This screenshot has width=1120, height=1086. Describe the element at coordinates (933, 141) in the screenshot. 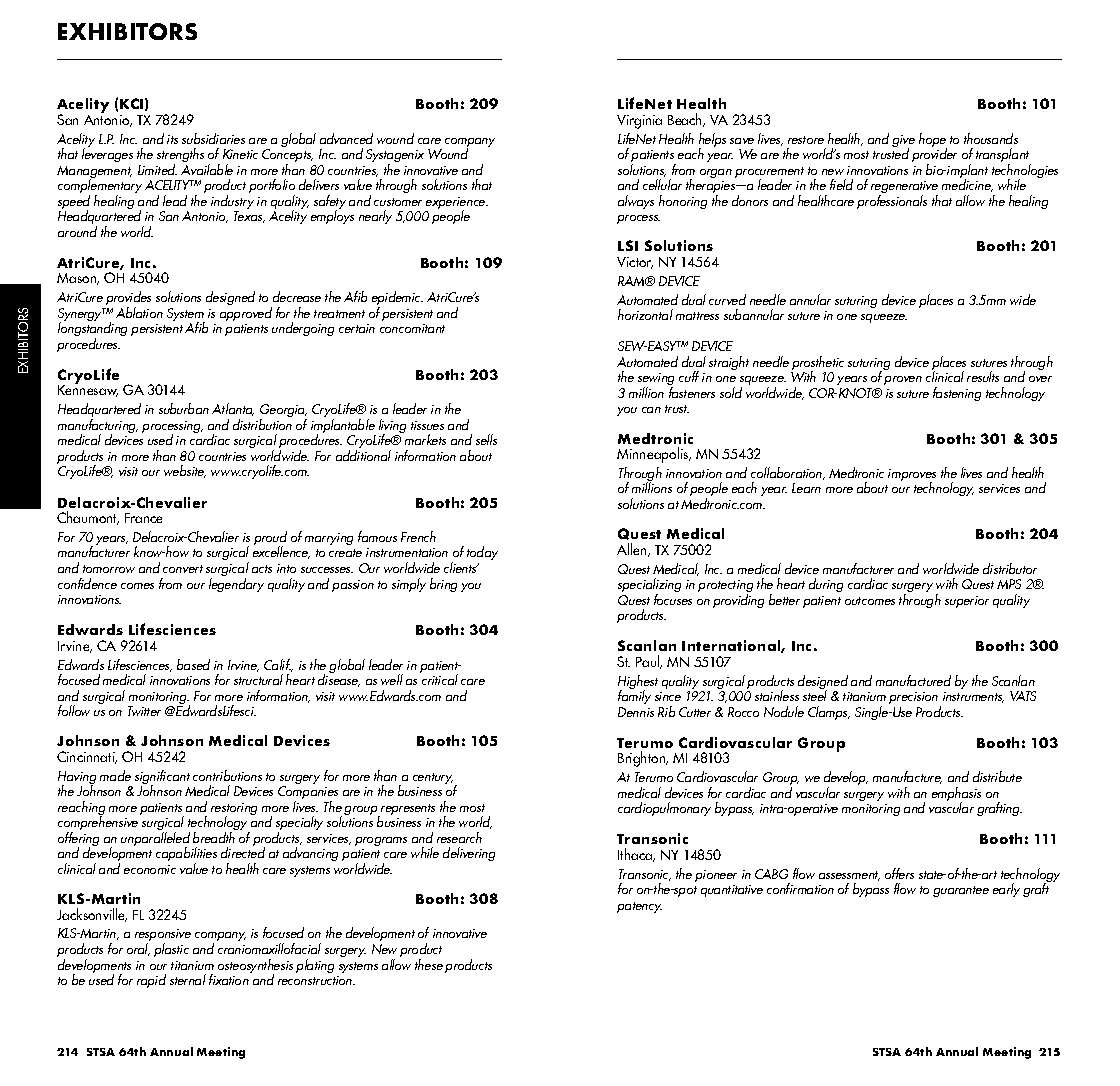

I see `hope` at that location.
